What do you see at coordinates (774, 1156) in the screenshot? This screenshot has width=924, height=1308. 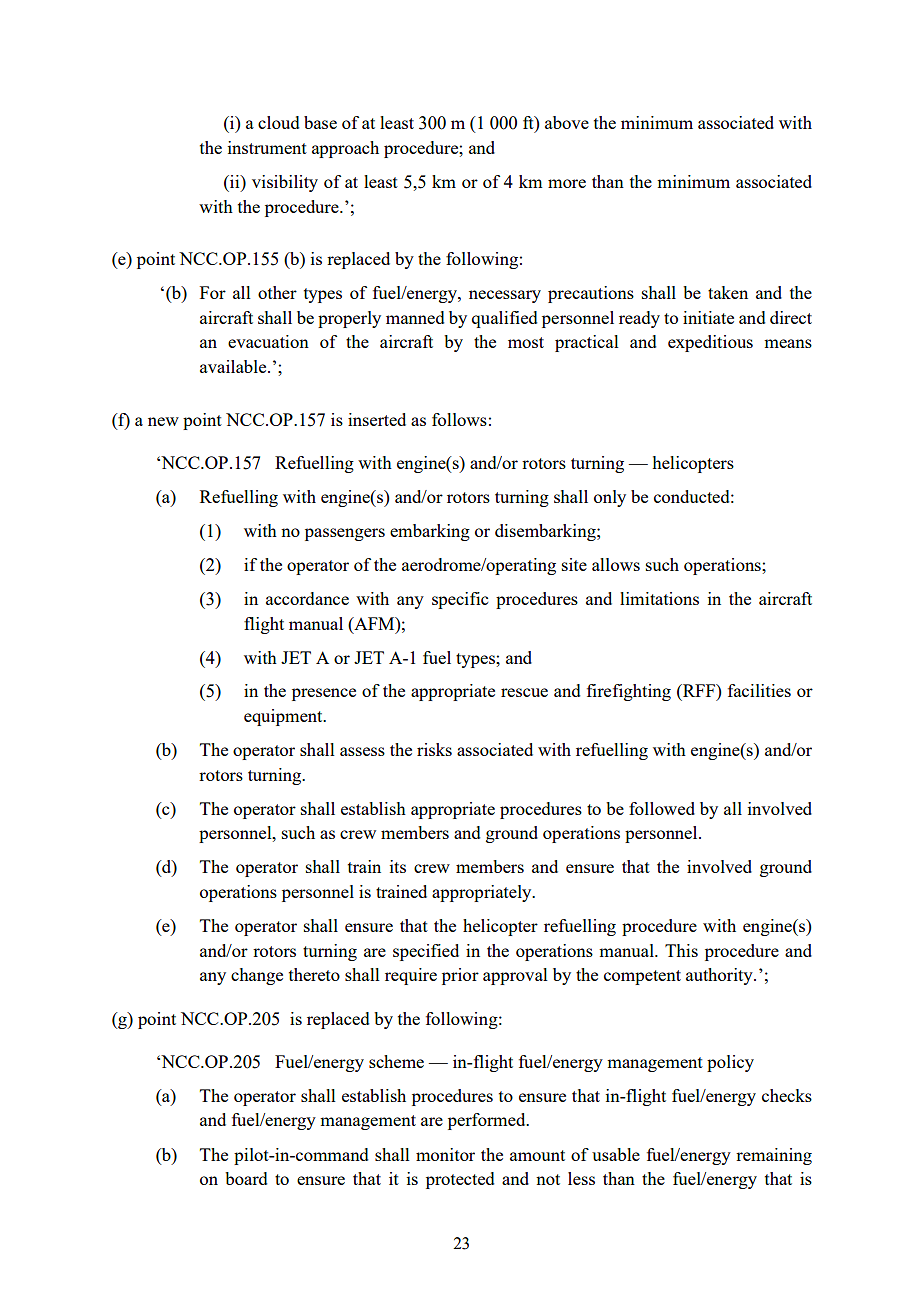 I see `remaining` at bounding box center [774, 1156].
